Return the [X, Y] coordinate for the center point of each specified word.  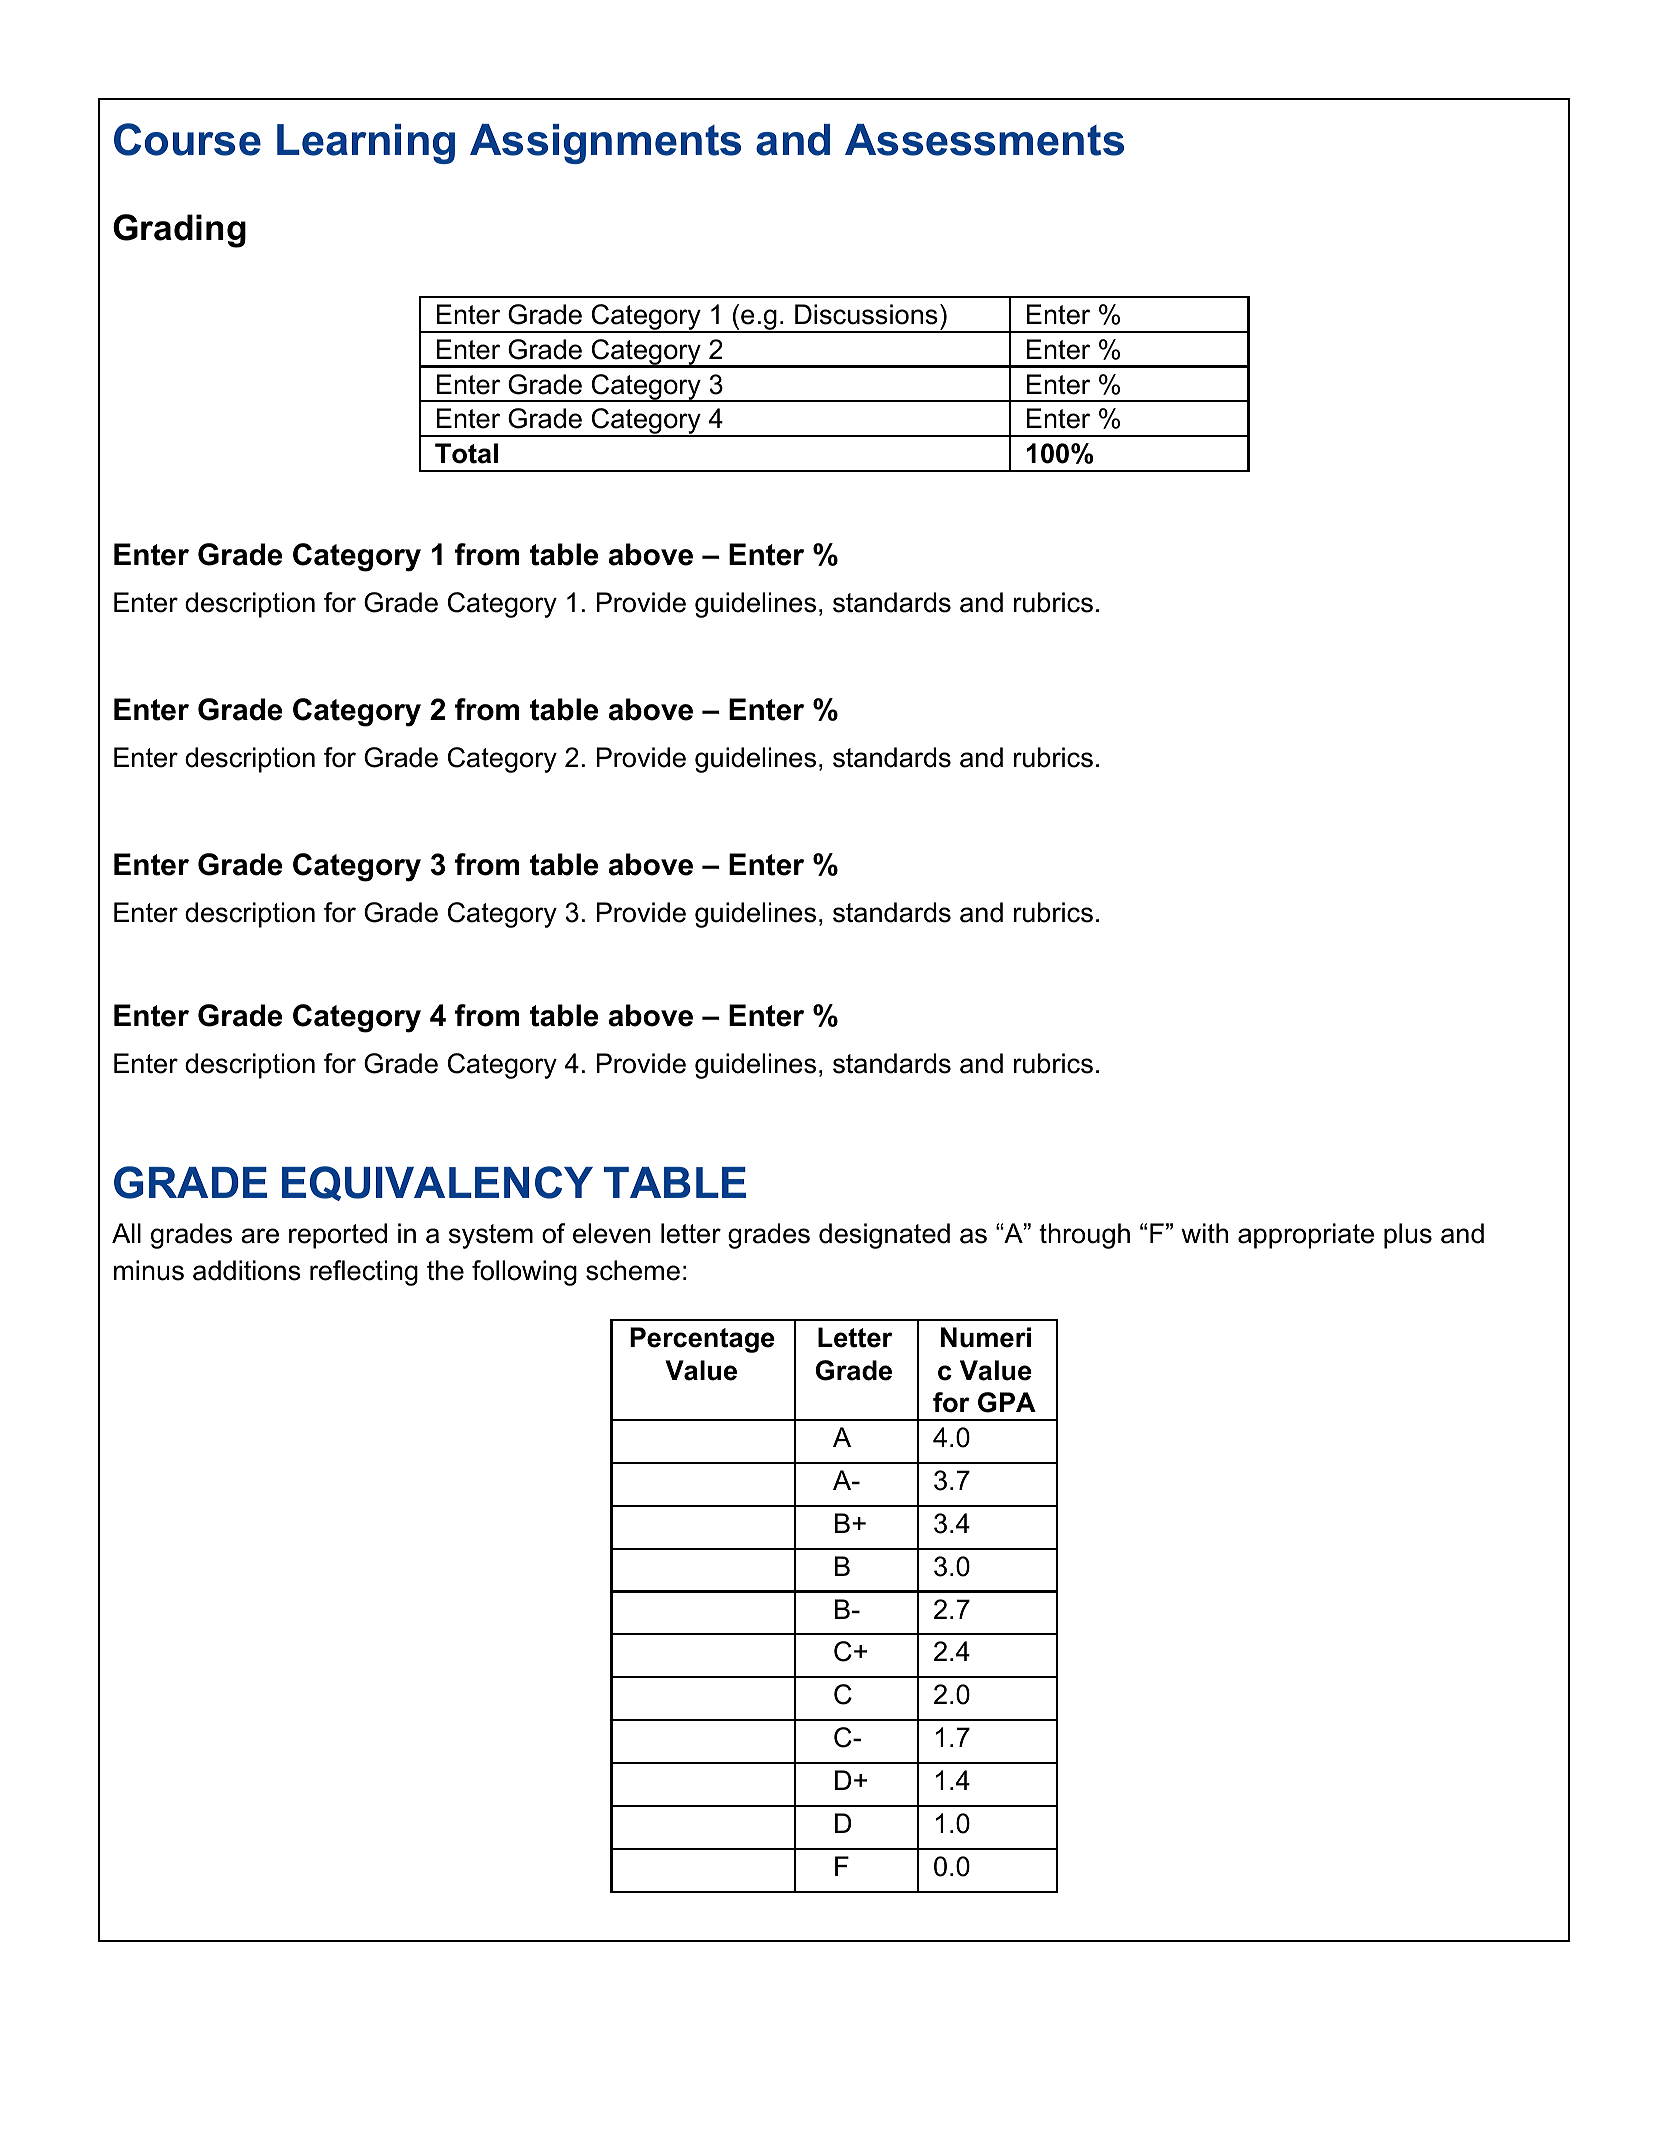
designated [884, 1236]
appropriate [1306, 1236]
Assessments [984, 140]
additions [247, 1270]
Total [466, 453]
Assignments [605, 144]
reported [338, 1236]
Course [187, 139]
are [260, 1236]
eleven [612, 1233]
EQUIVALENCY [437, 1183]
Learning [366, 144]
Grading [179, 231]
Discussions [866, 314]
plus [1408, 1236]
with [1204, 1233]
